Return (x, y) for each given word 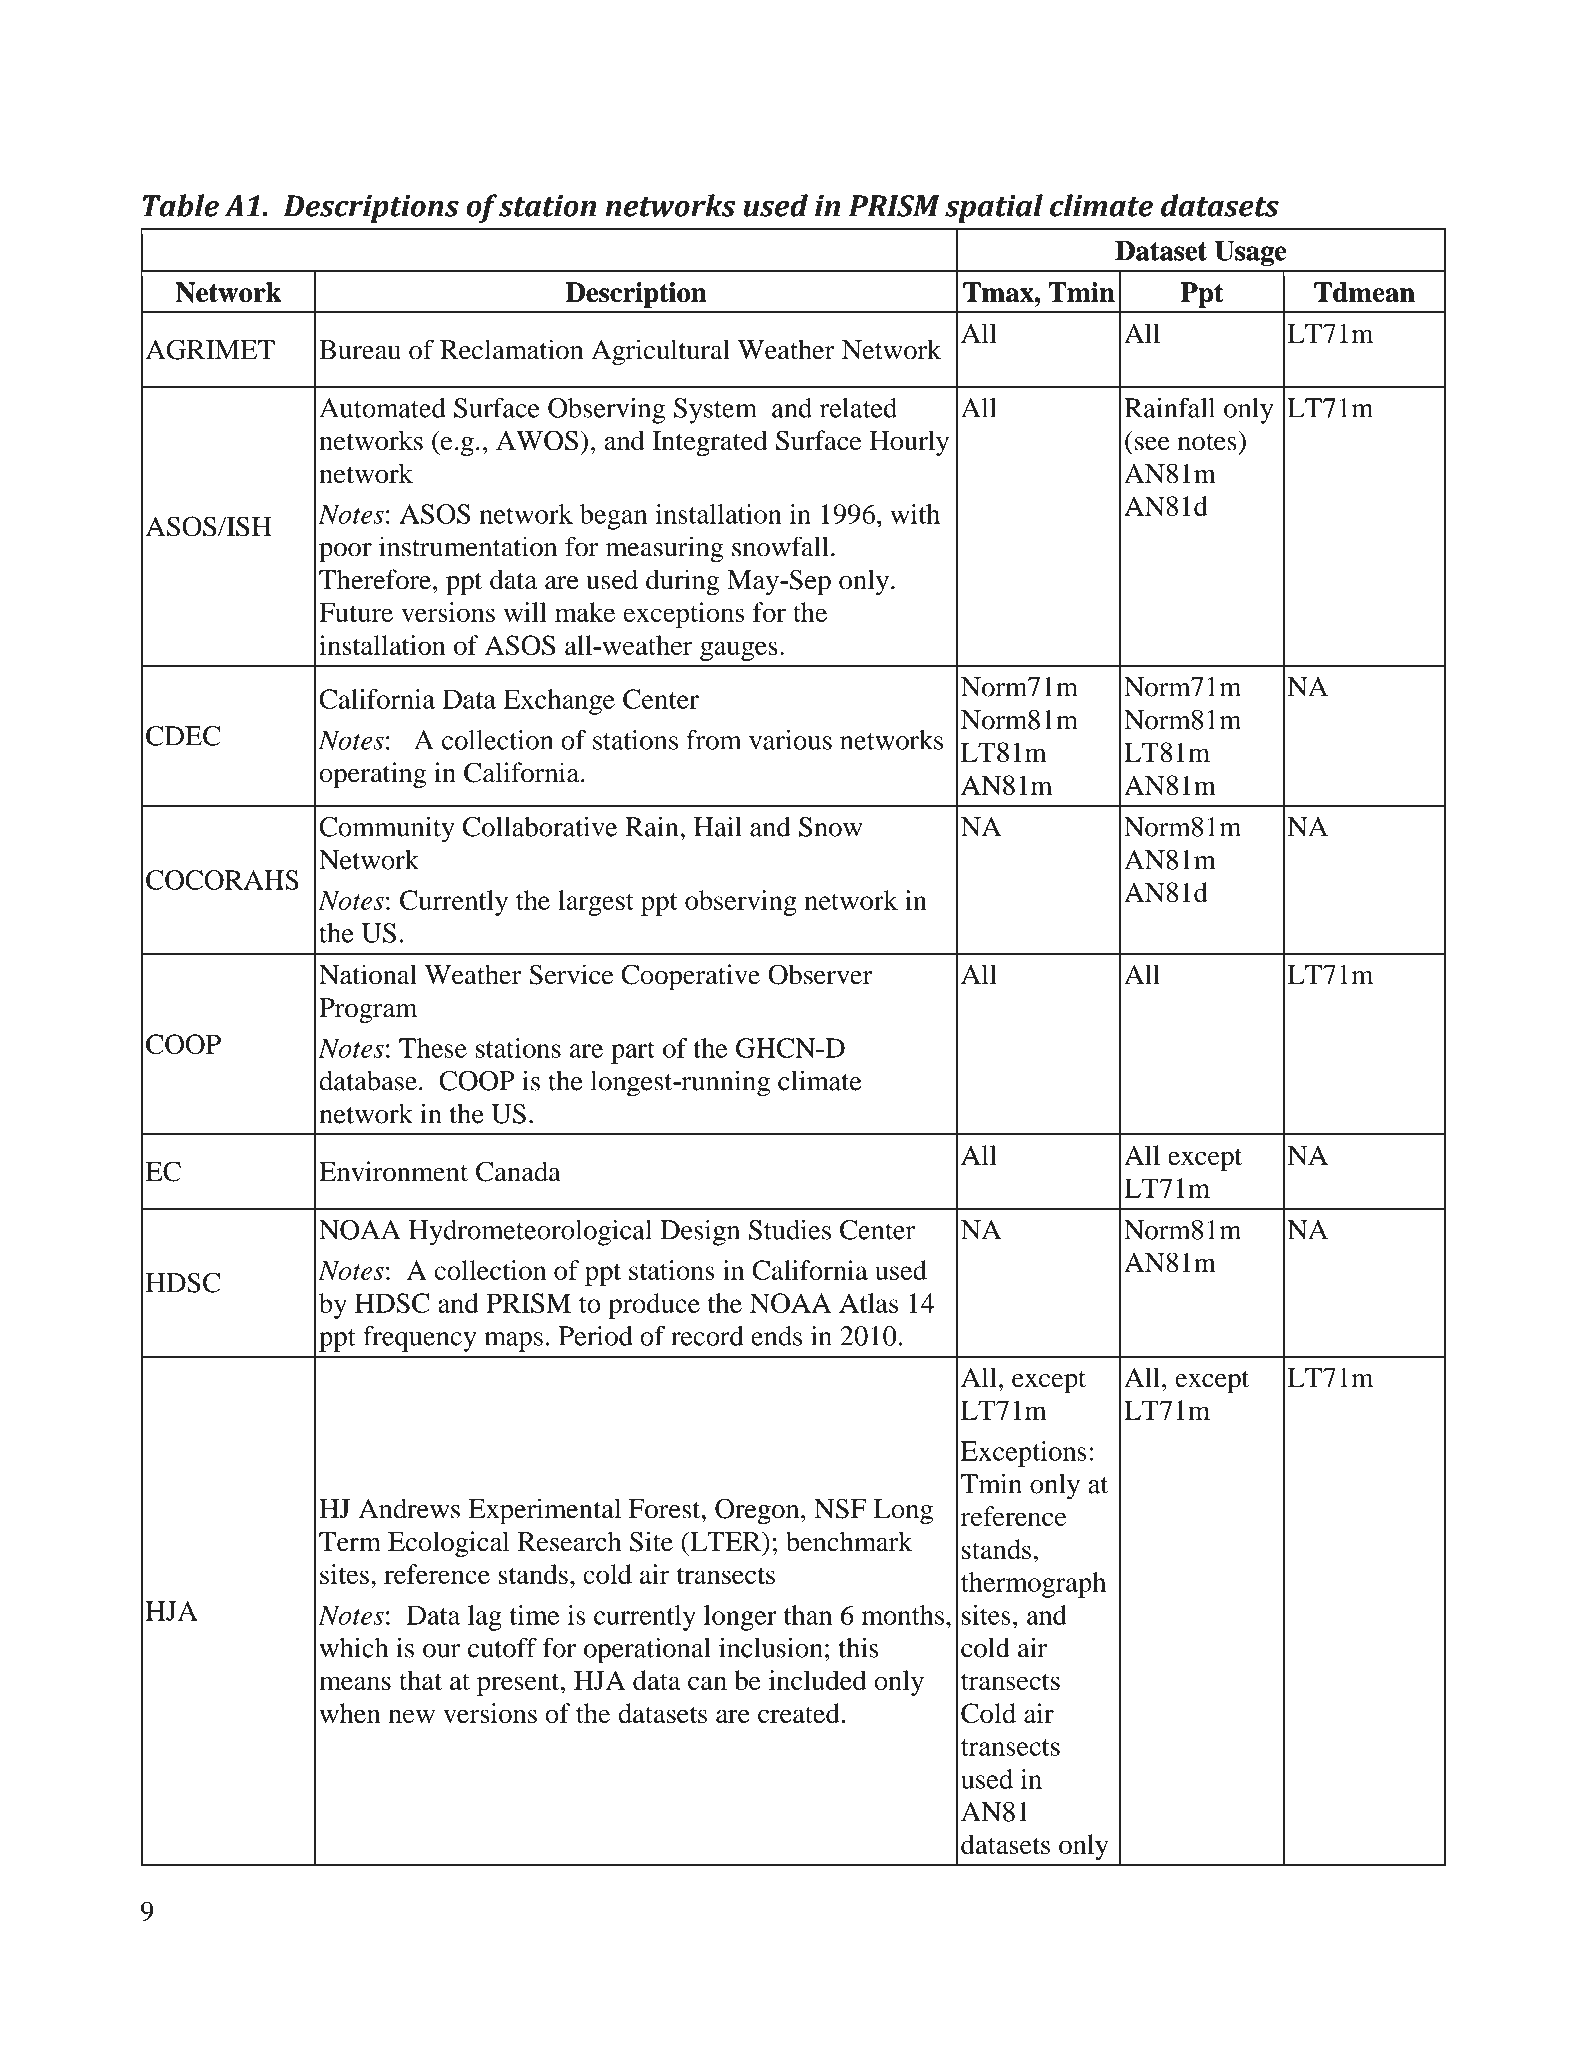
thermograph (1033, 1585)
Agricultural (660, 352)
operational (647, 1650)
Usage (1250, 253)
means (355, 1683)
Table (181, 205)
